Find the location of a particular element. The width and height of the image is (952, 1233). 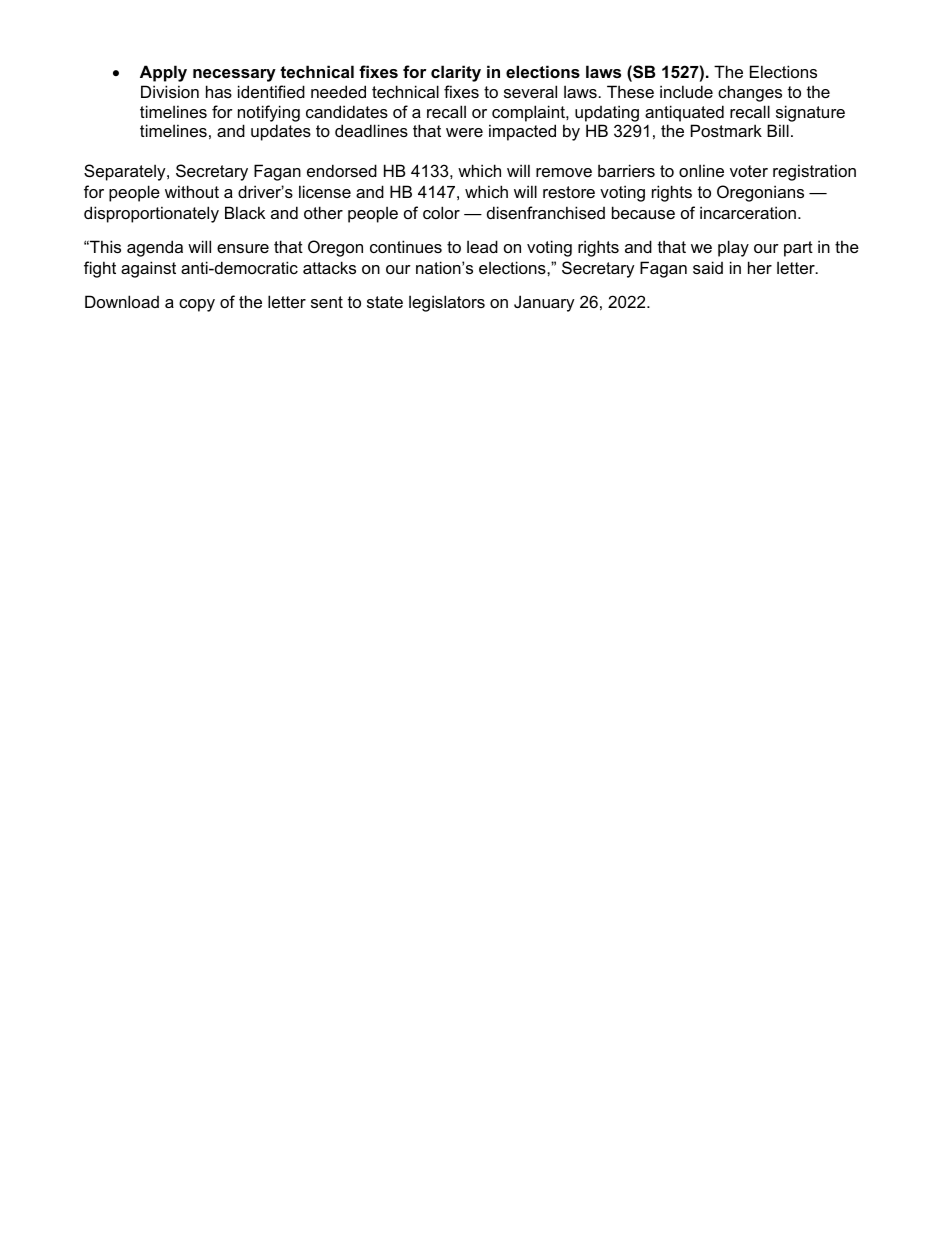

lead is located at coordinates (482, 246).
